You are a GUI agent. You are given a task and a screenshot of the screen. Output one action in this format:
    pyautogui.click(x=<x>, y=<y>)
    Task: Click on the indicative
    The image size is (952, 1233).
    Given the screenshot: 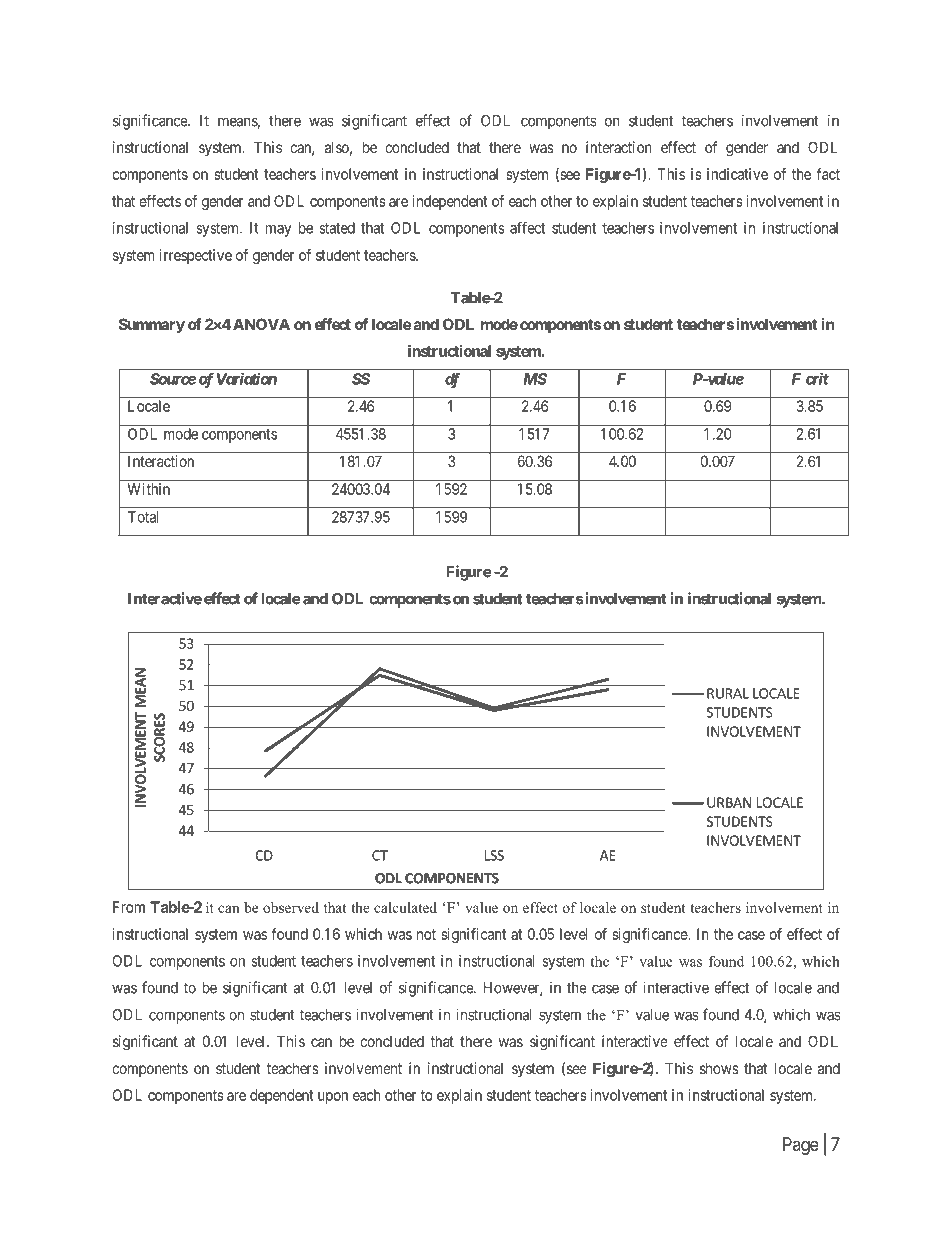 What is the action you would take?
    pyautogui.click(x=737, y=174)
